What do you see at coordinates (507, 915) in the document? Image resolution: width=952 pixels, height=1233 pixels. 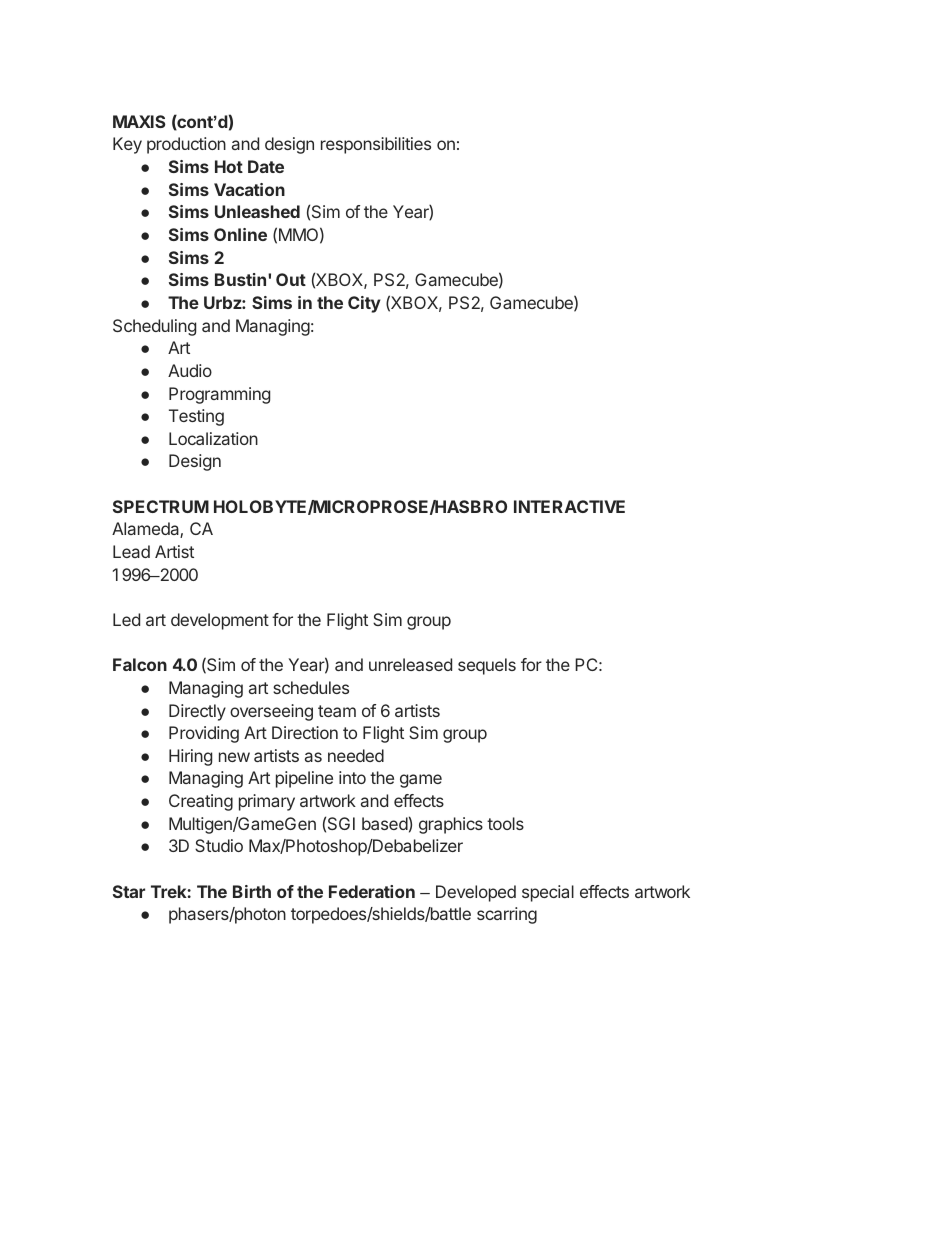 I see `scarring` at bounding box center [507, 915].
